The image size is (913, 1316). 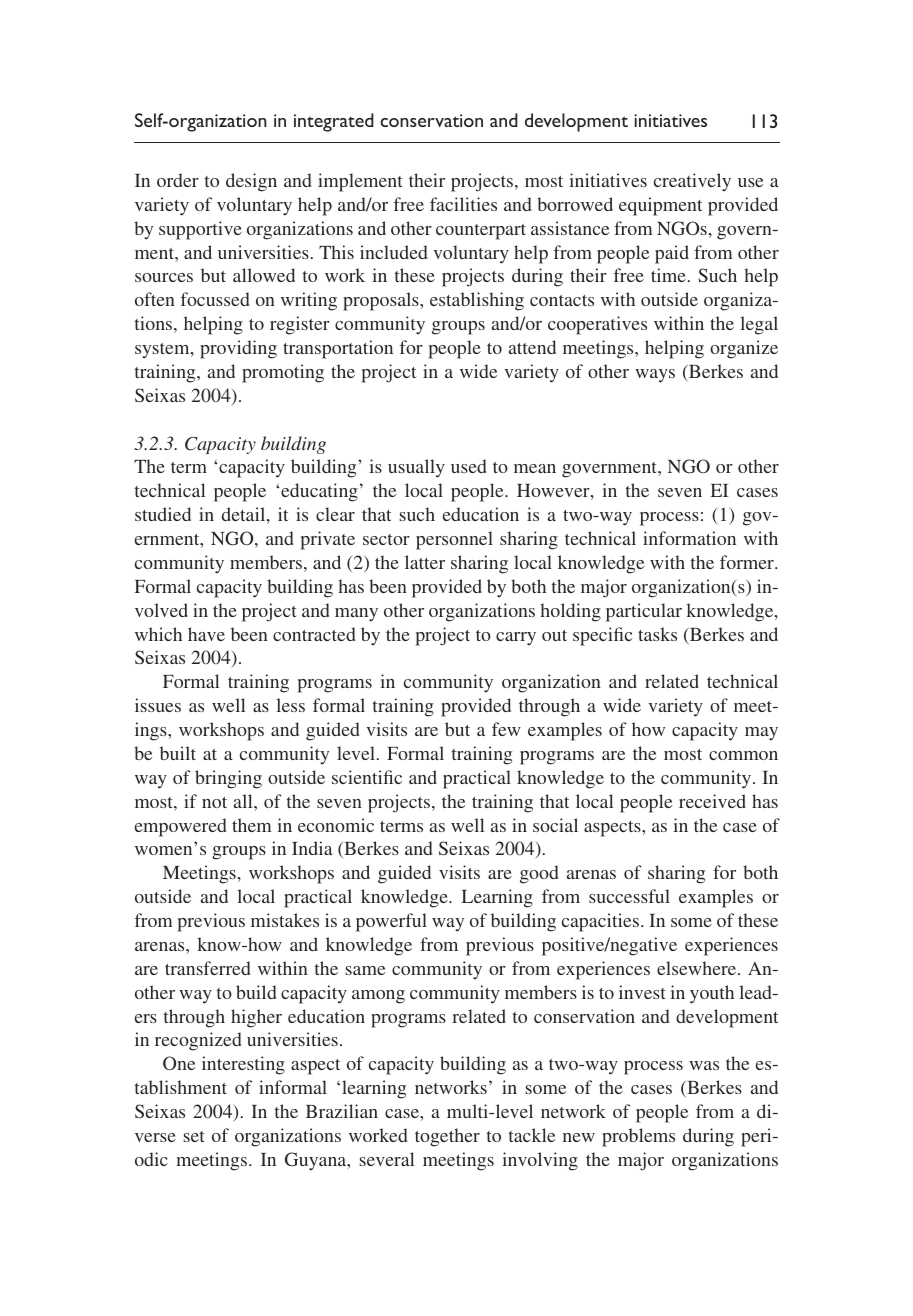 I want to click on tasks, so click(x=657, y=634).
